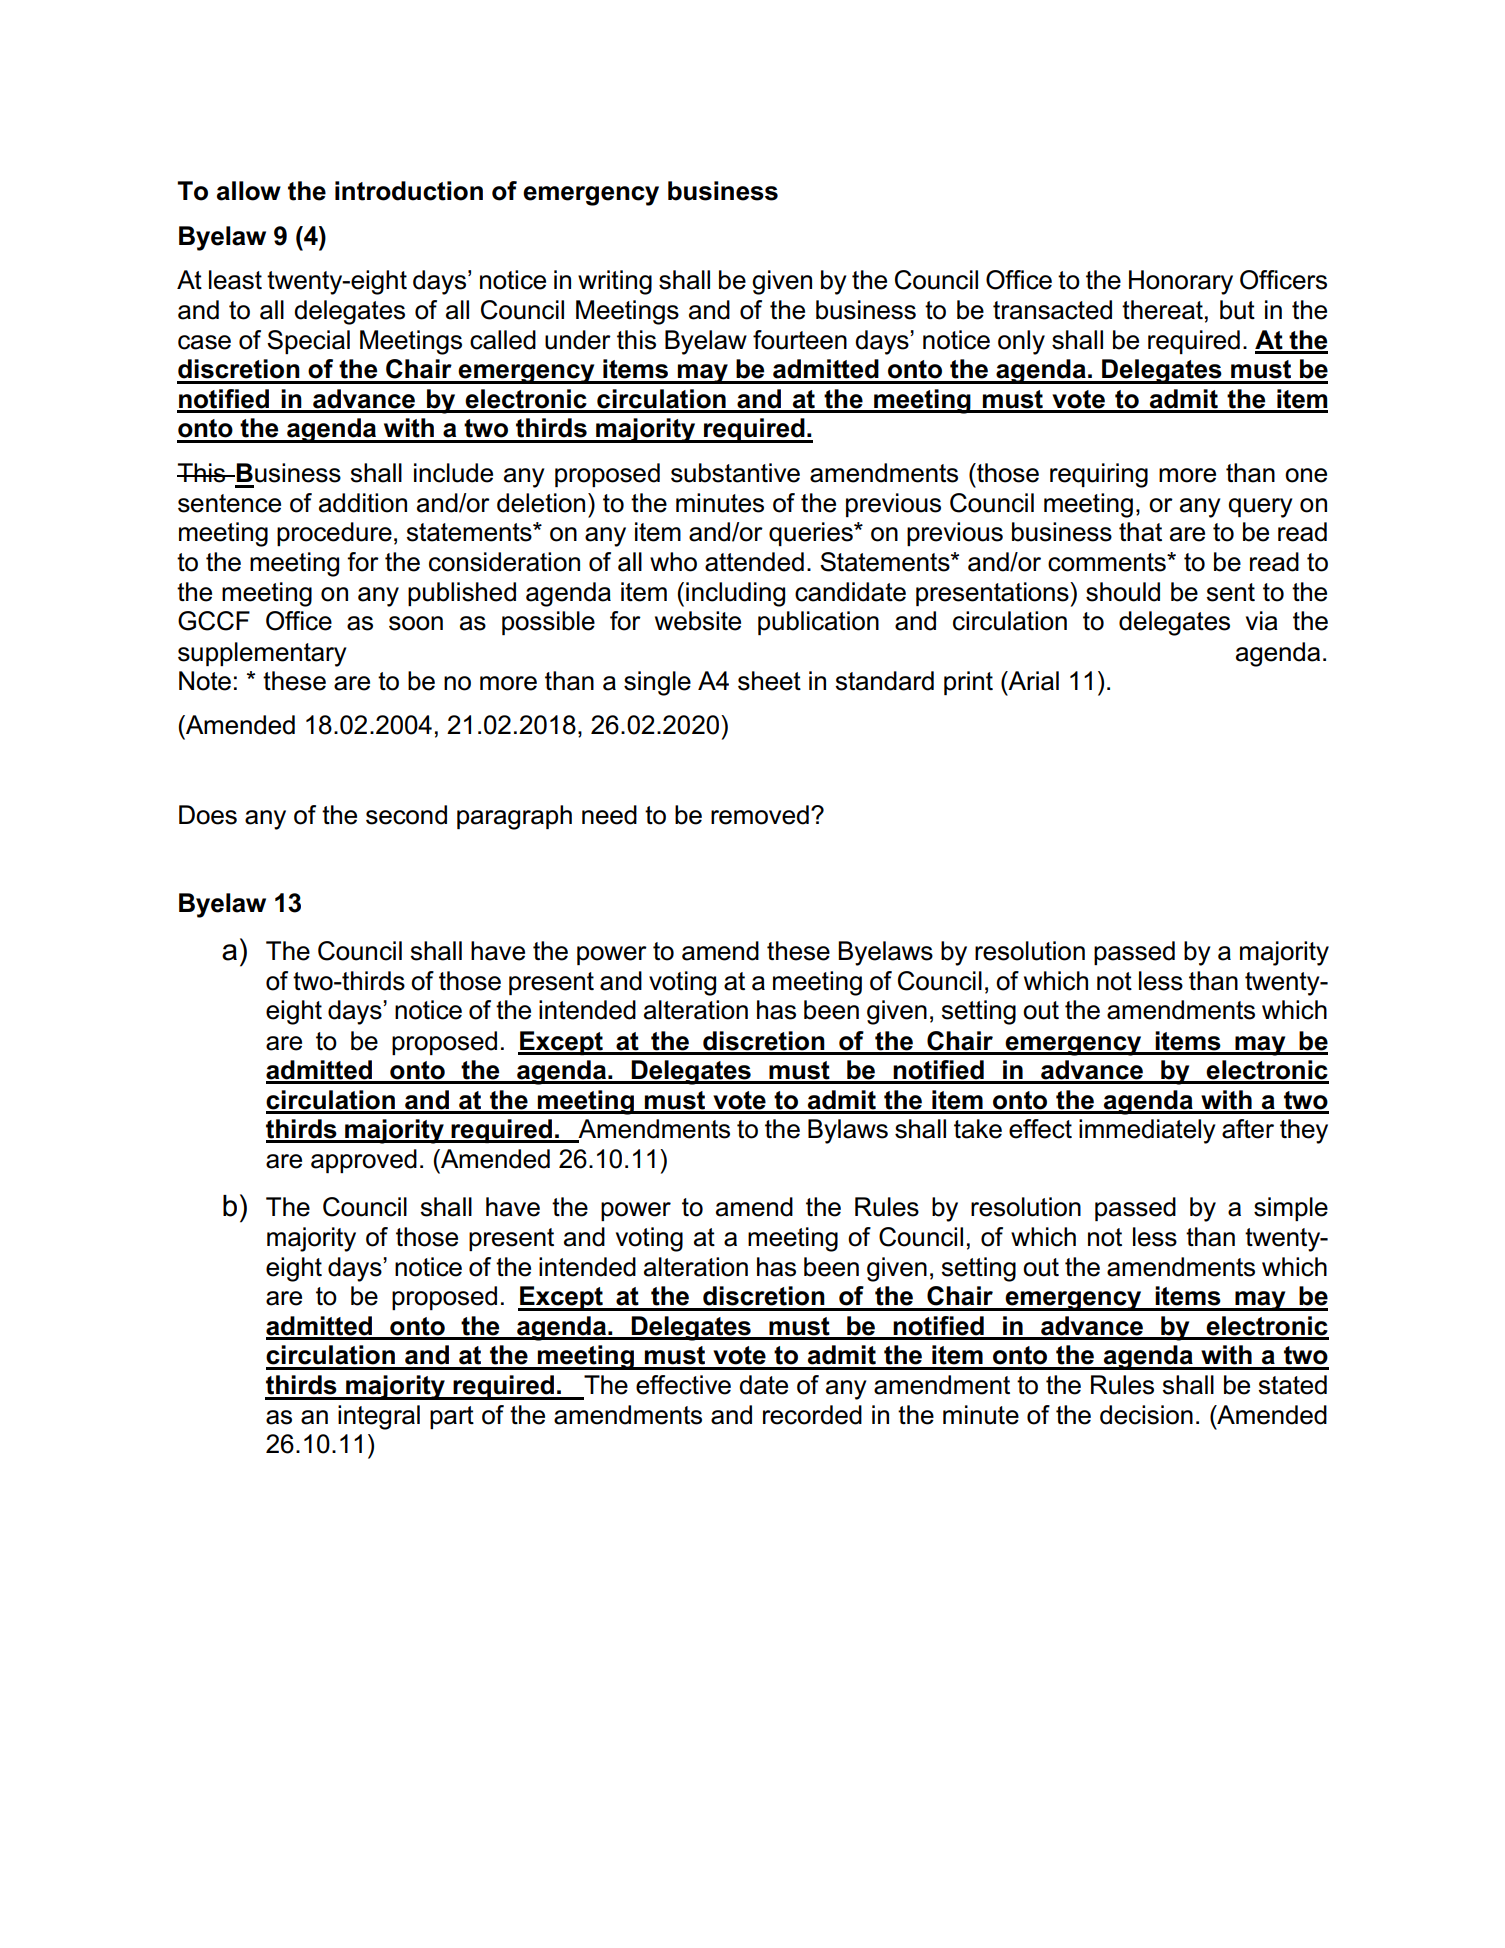  I want to click on Bylaws, so click(848, 1131).
